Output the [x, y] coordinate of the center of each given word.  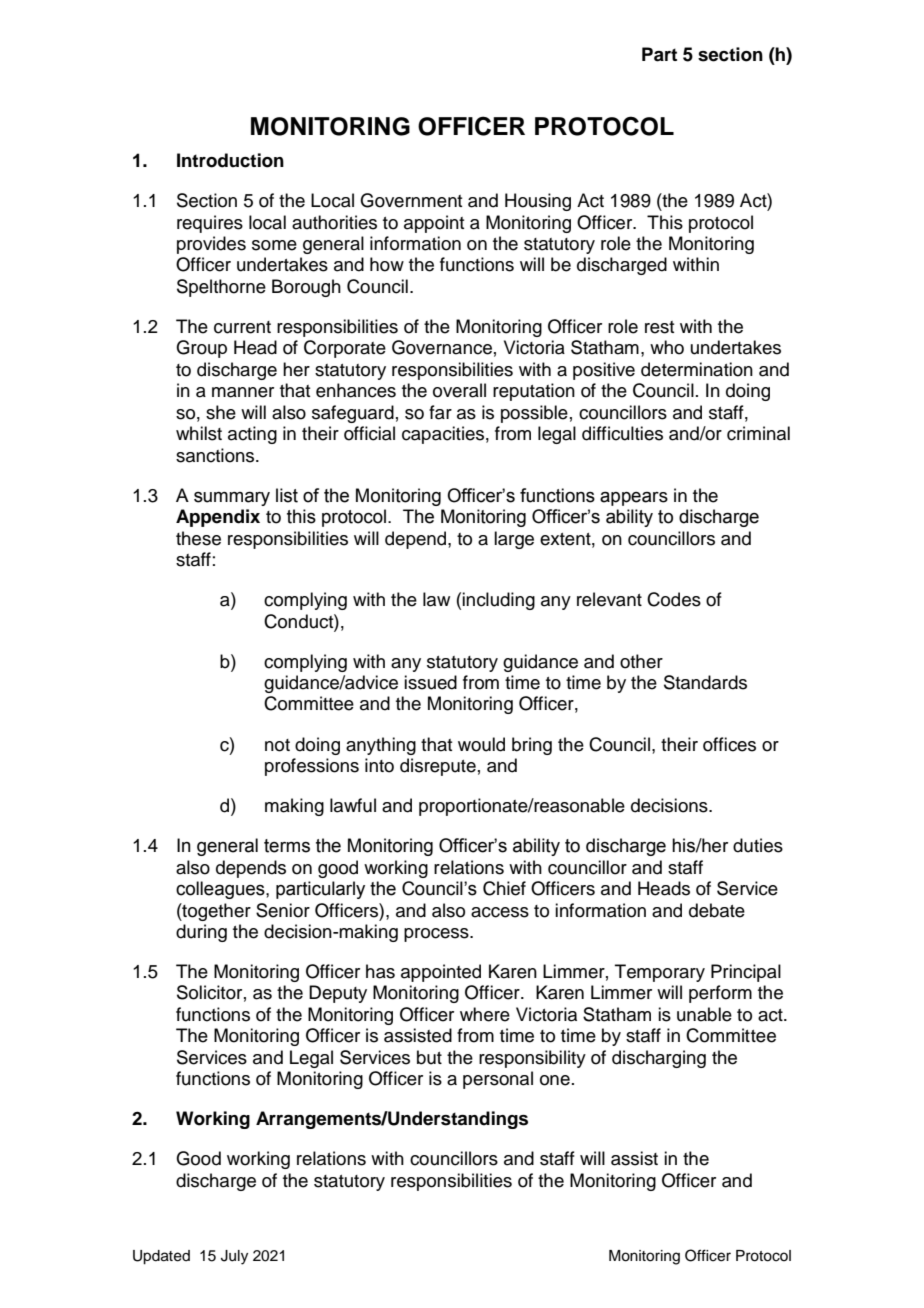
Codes [674, 599]
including [498, 601]
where [485, 1014]
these [198, 538]
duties [758, 845]
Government [411, 200]
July [234, 1257]
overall [459, 390]
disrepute [438, 767]
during [201, 933]
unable [704, 1014]
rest [659, 327]
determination [697, 369]
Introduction [230, 160]
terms [287, 846]
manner [243, 392]
